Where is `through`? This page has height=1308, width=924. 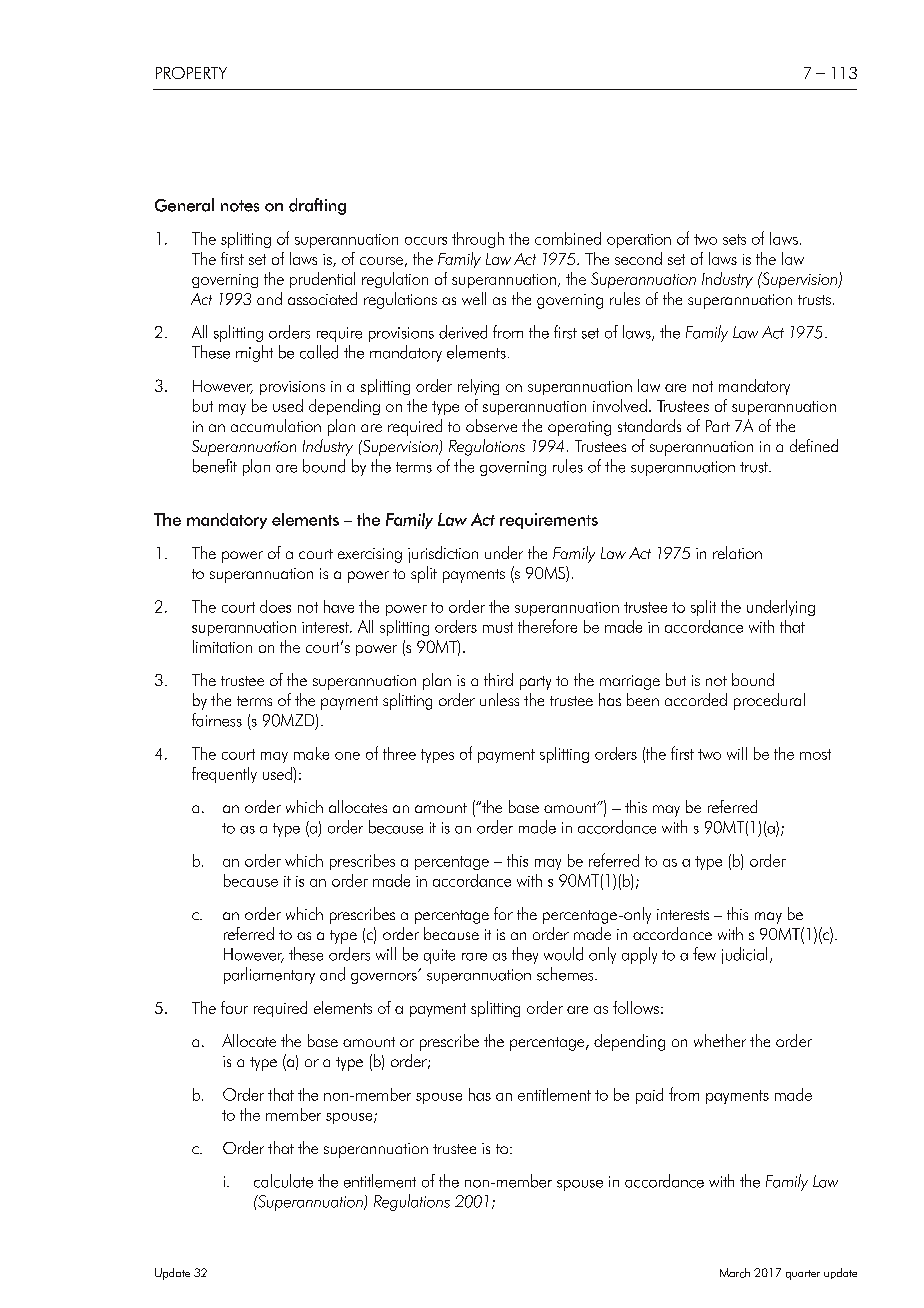 through is located at coordinates (478, 240).
